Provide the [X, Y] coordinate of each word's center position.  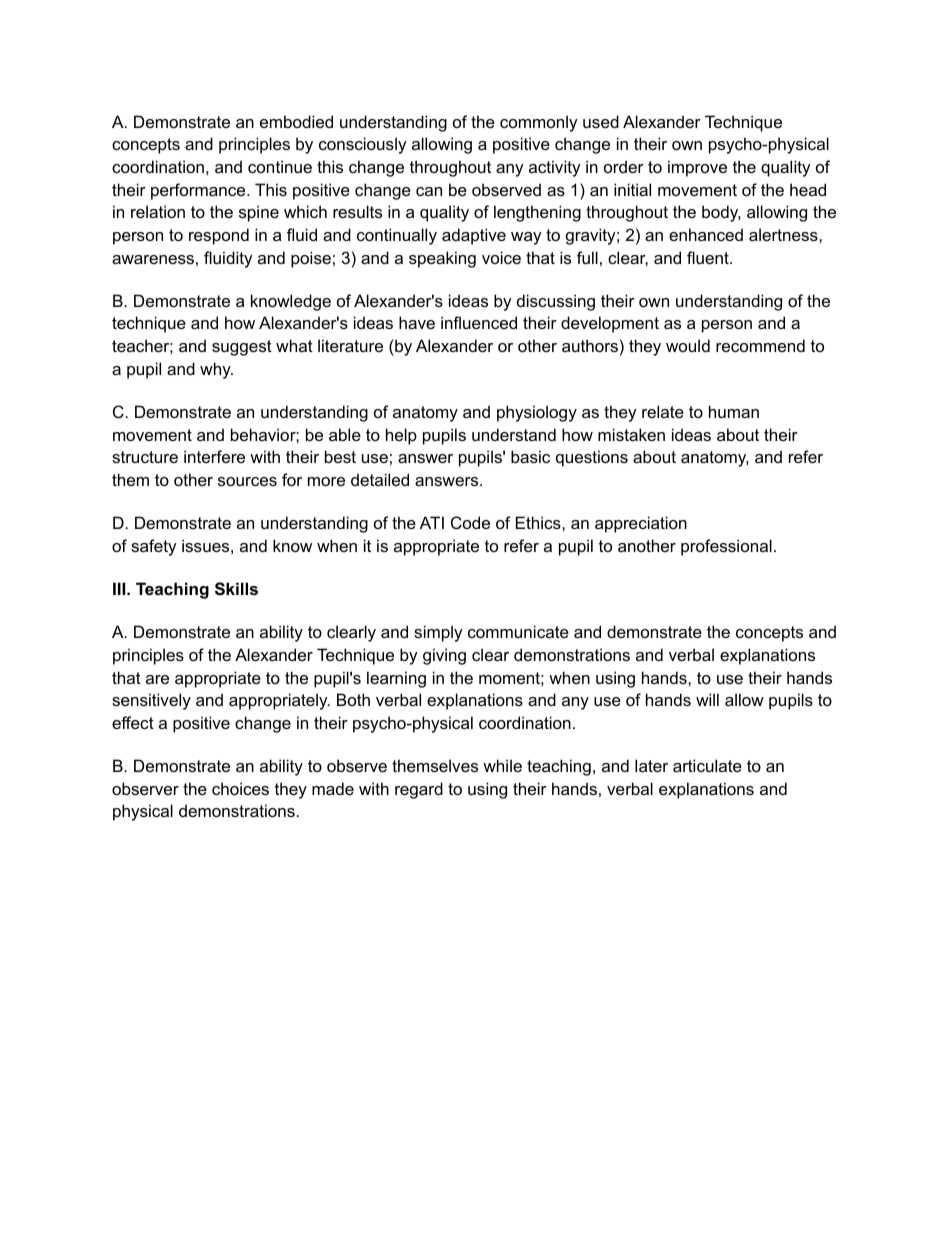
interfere [214, 456]
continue [280, 166]
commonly [539, 123]
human [734, 411]
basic [530, 456]
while [502, 765]
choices [240, 788]
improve [697, 168]
